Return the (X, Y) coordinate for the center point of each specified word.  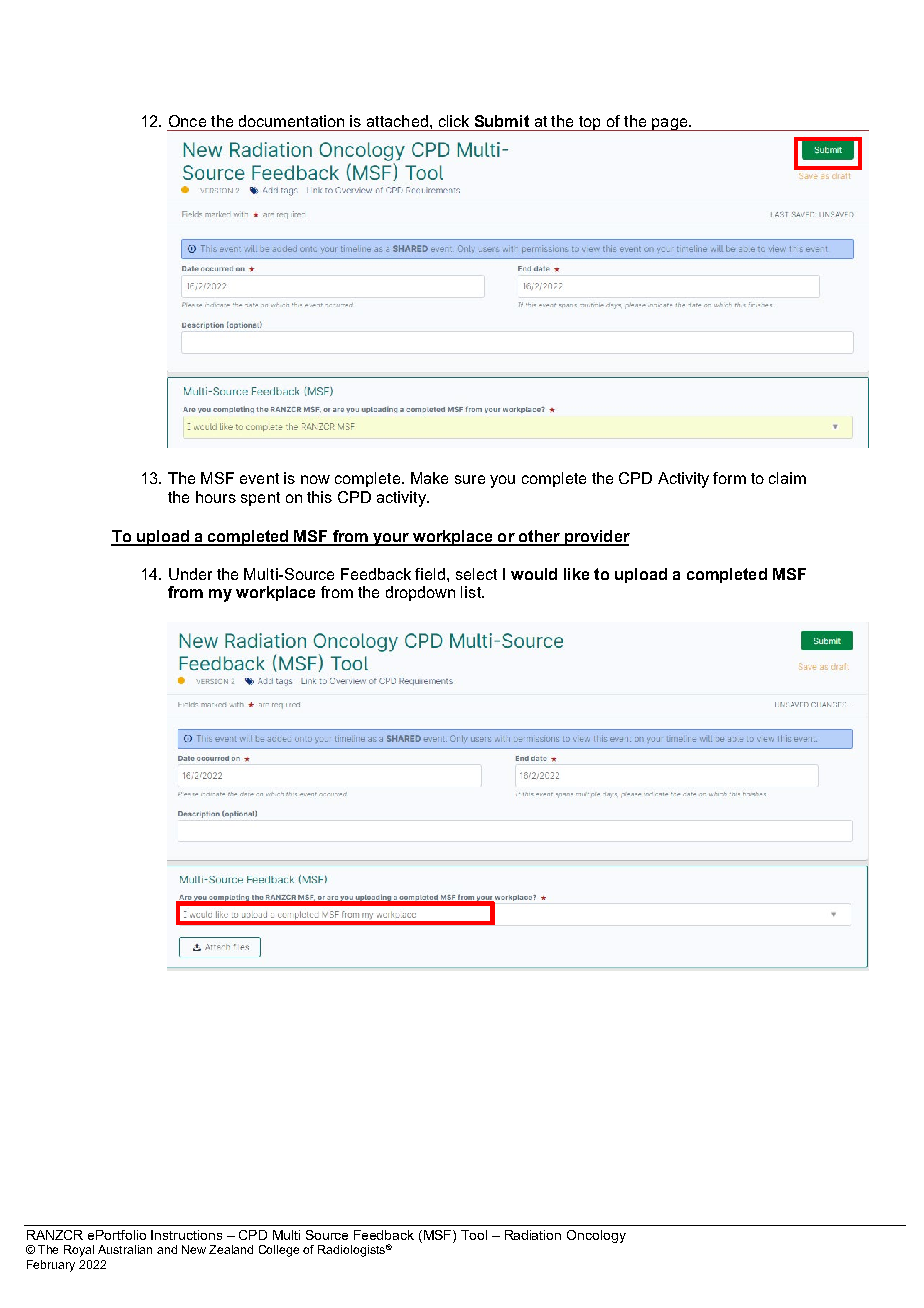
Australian (125, 1249)
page (669, 124)
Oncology (596, 1236)
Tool (474, 1235)
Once (187, 121)
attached (397, 121)
